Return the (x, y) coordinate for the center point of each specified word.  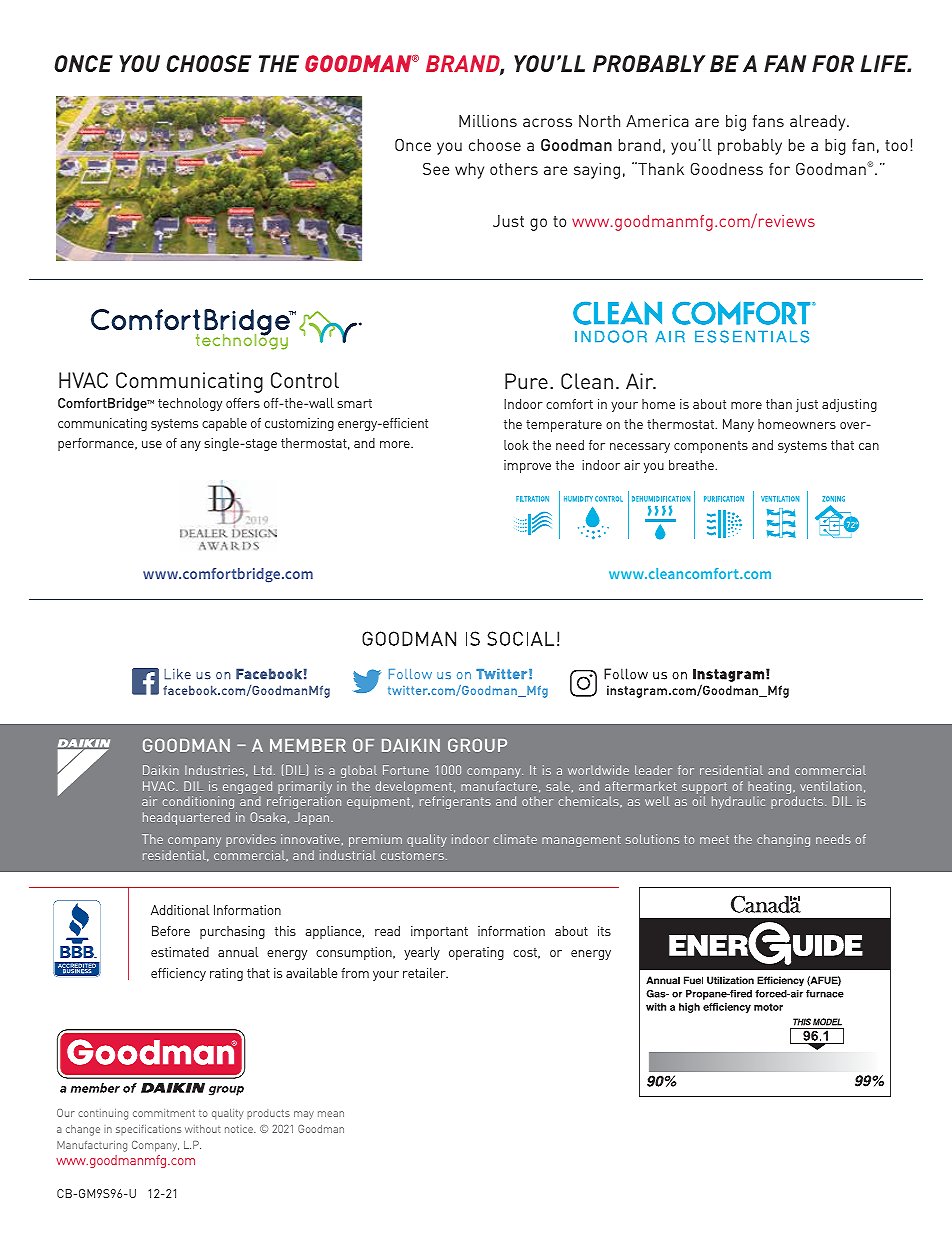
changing (783, 840)
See (436, 168)
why (469, 171)
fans (768, 121)
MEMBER (308, 745)
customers (412, 855)
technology (190, 404)
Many (738, 425)
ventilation (831, 786)
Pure (526, 381)
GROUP (477, 745)
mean (331, 1114)
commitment (164, 1113)
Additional (180, 910)
